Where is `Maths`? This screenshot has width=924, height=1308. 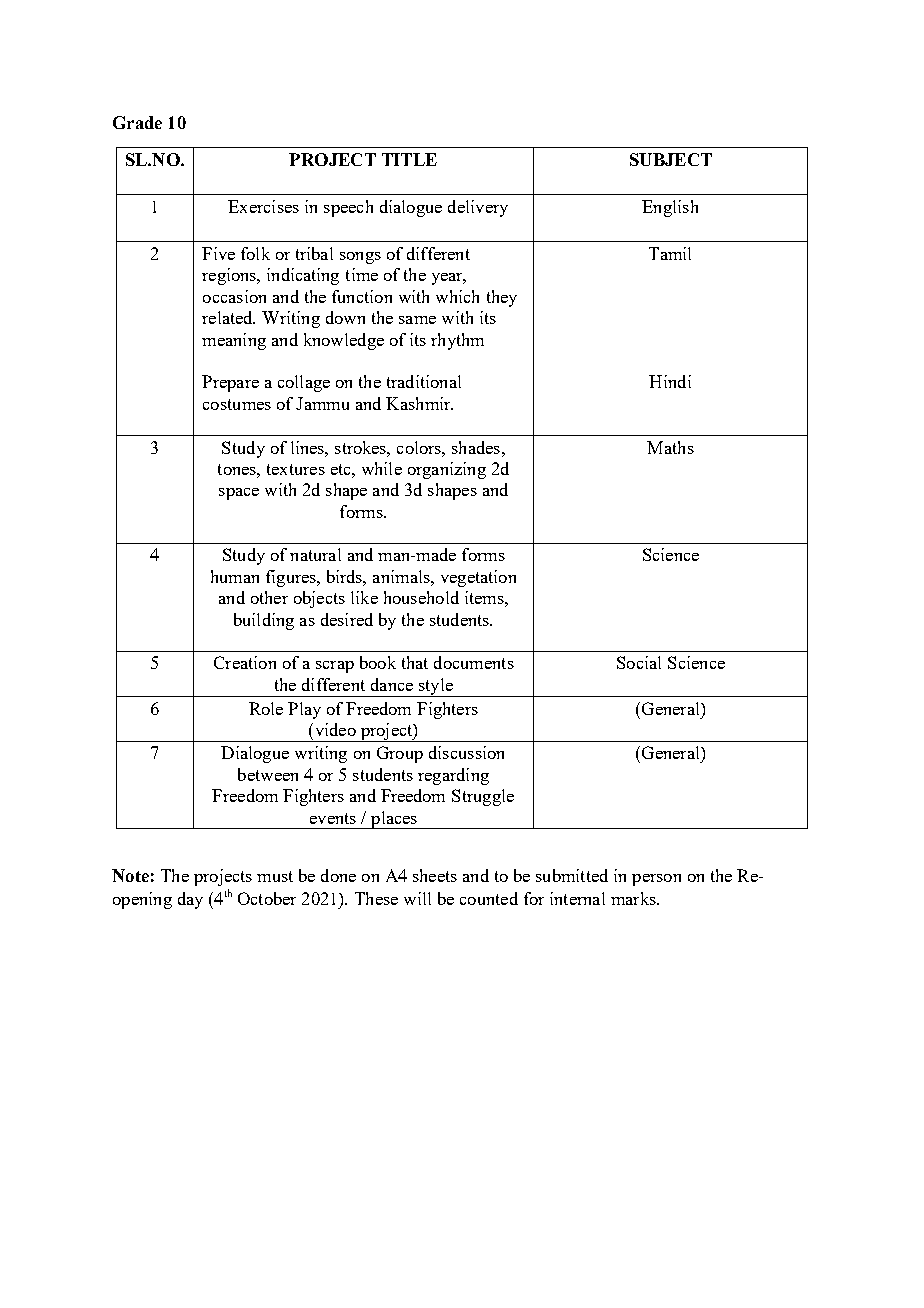
Maths is located at coordinates (670, 447).
